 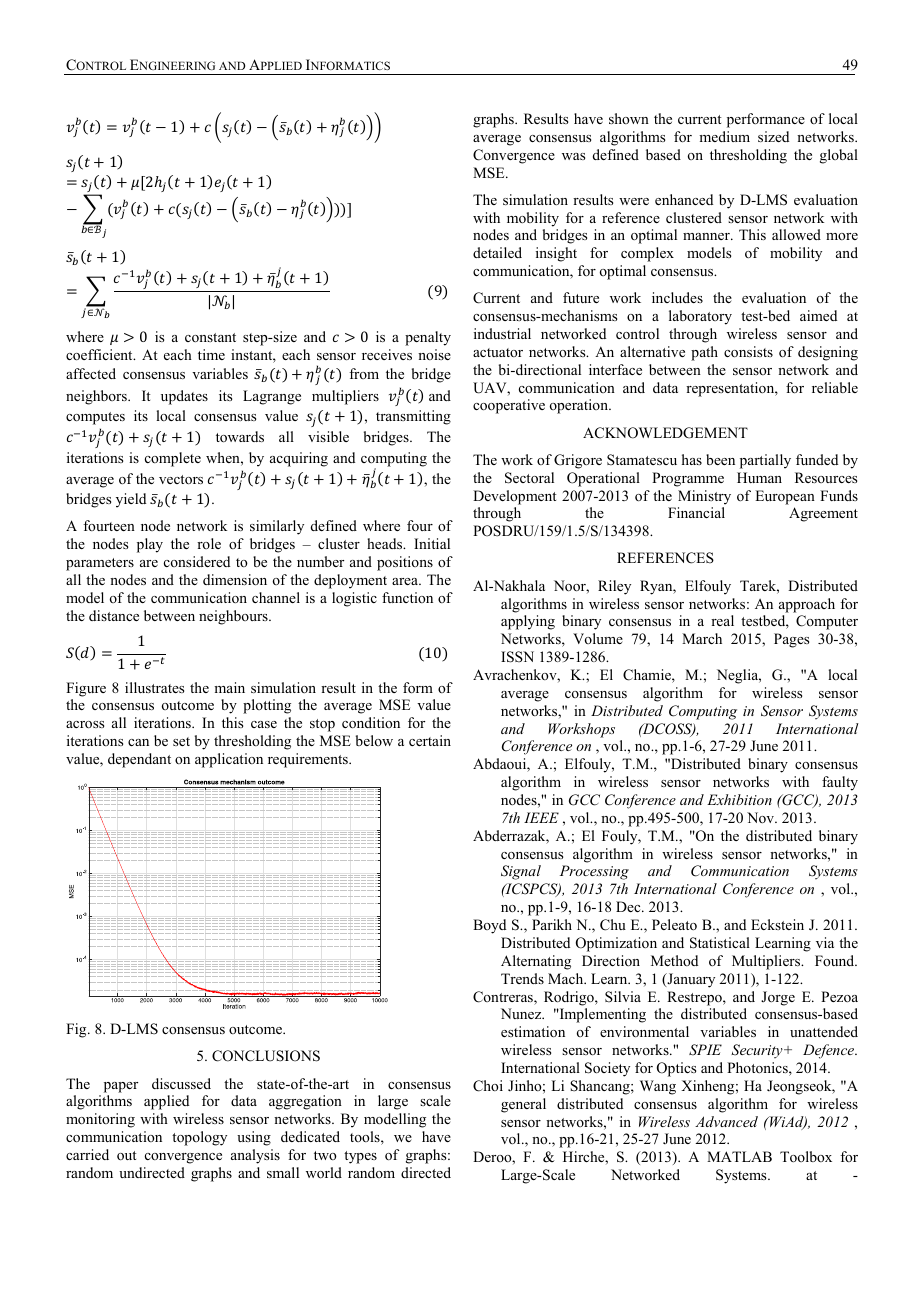 I want to click on medium, so click(x=724, y=136).
